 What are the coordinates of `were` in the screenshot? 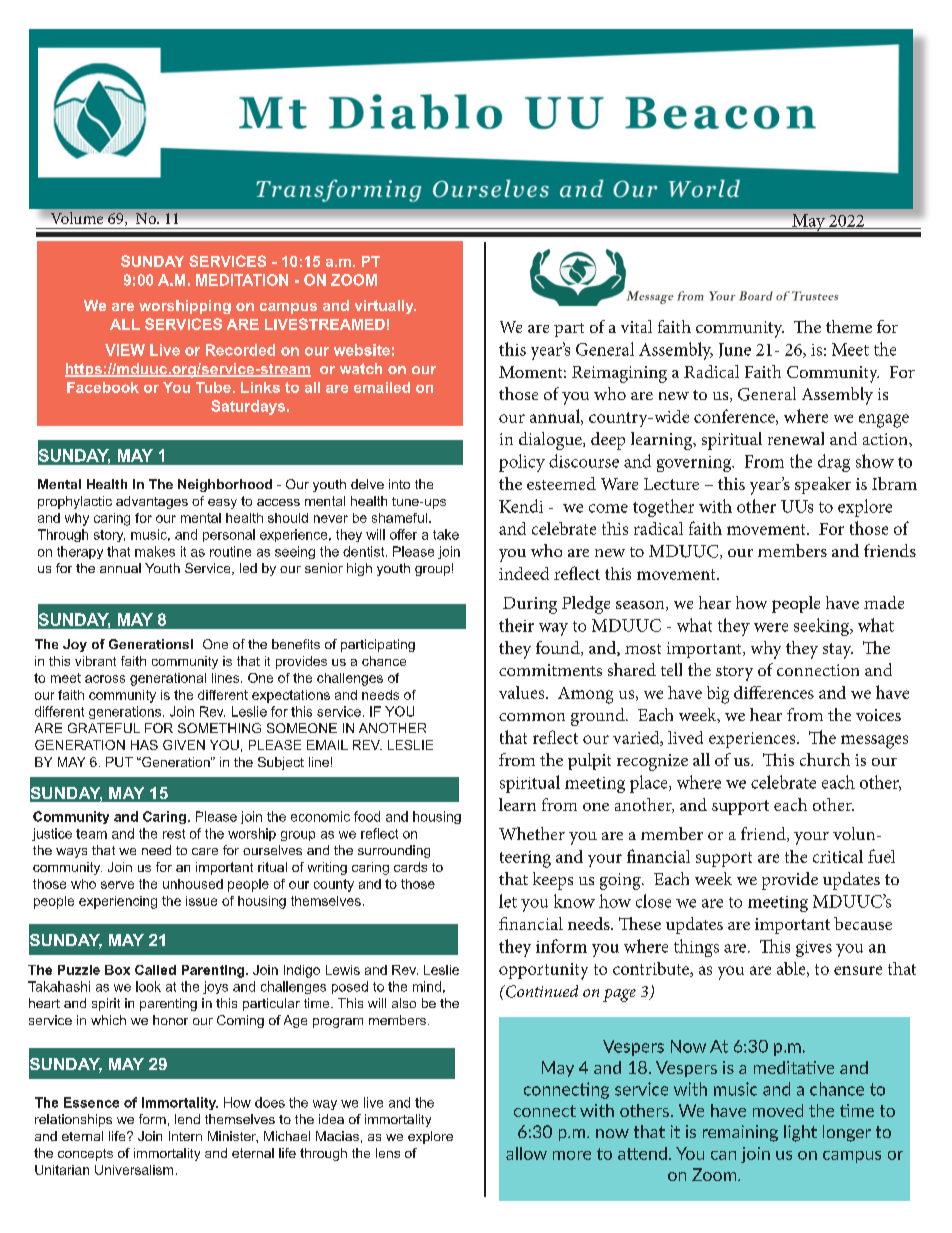 It's located at (771, 627).
